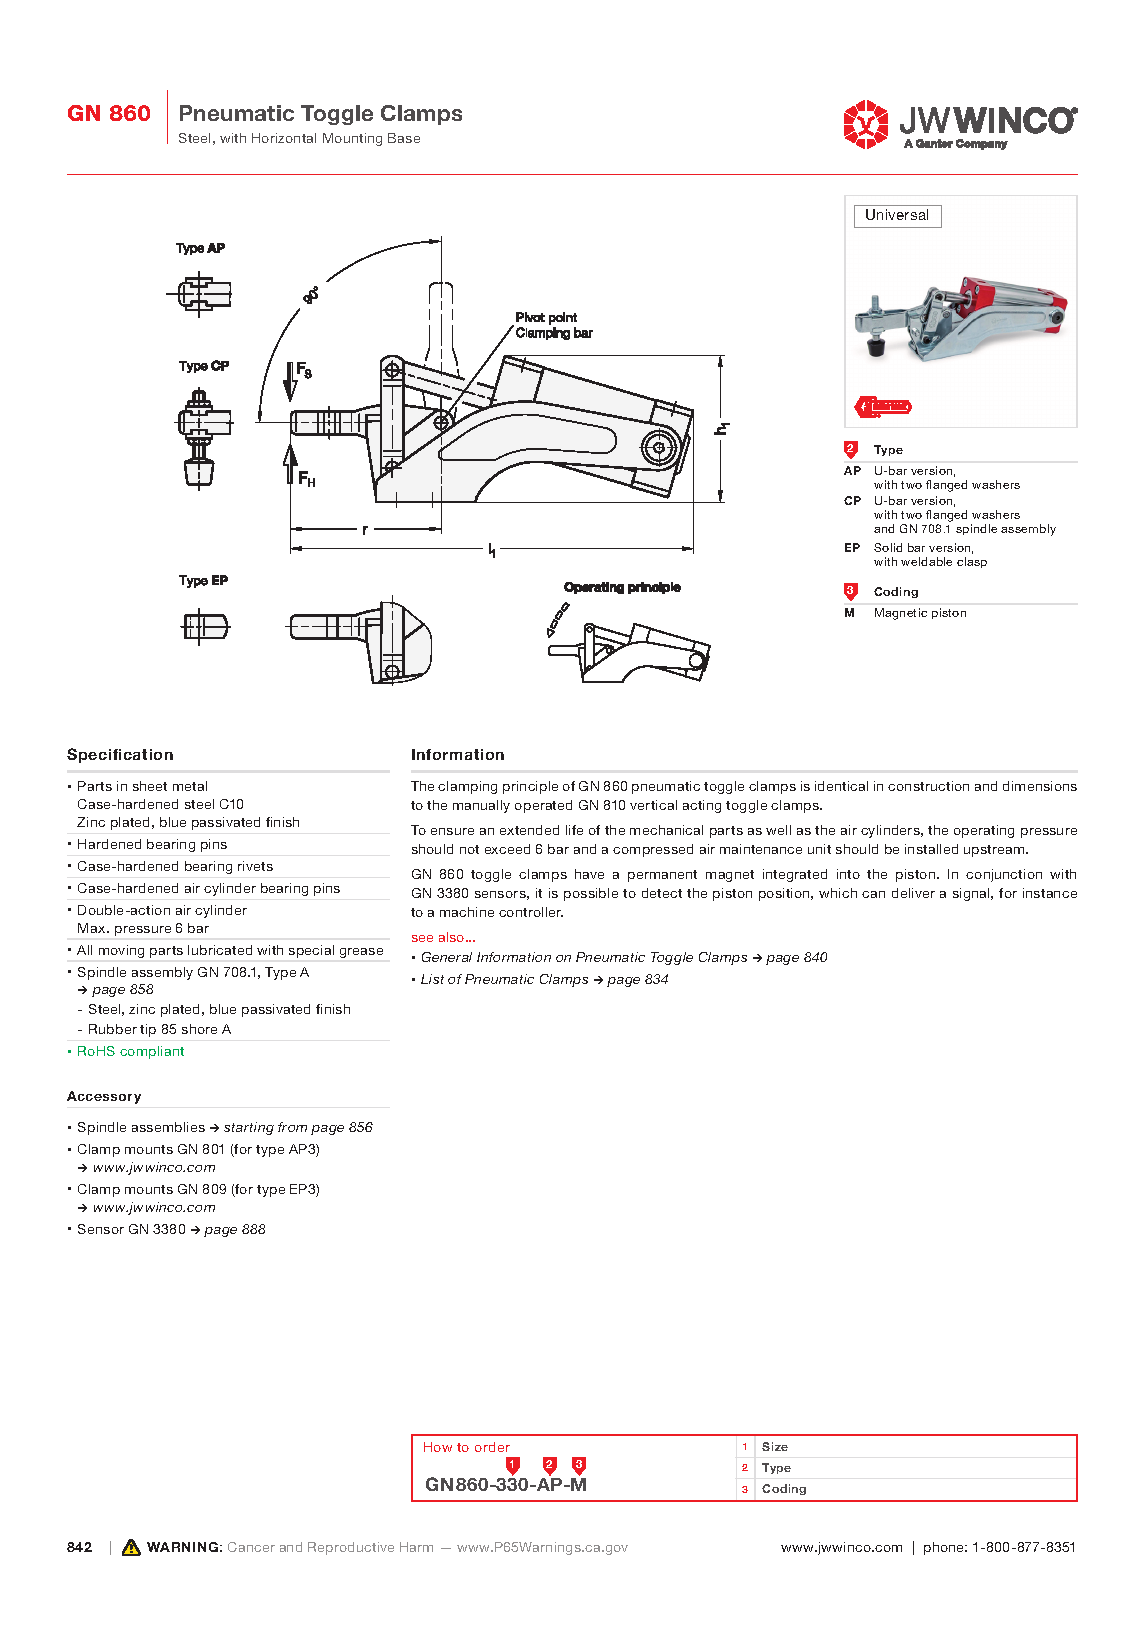 This document has height=1625, width=1145. I want to click on construction, so click(928, 786).
